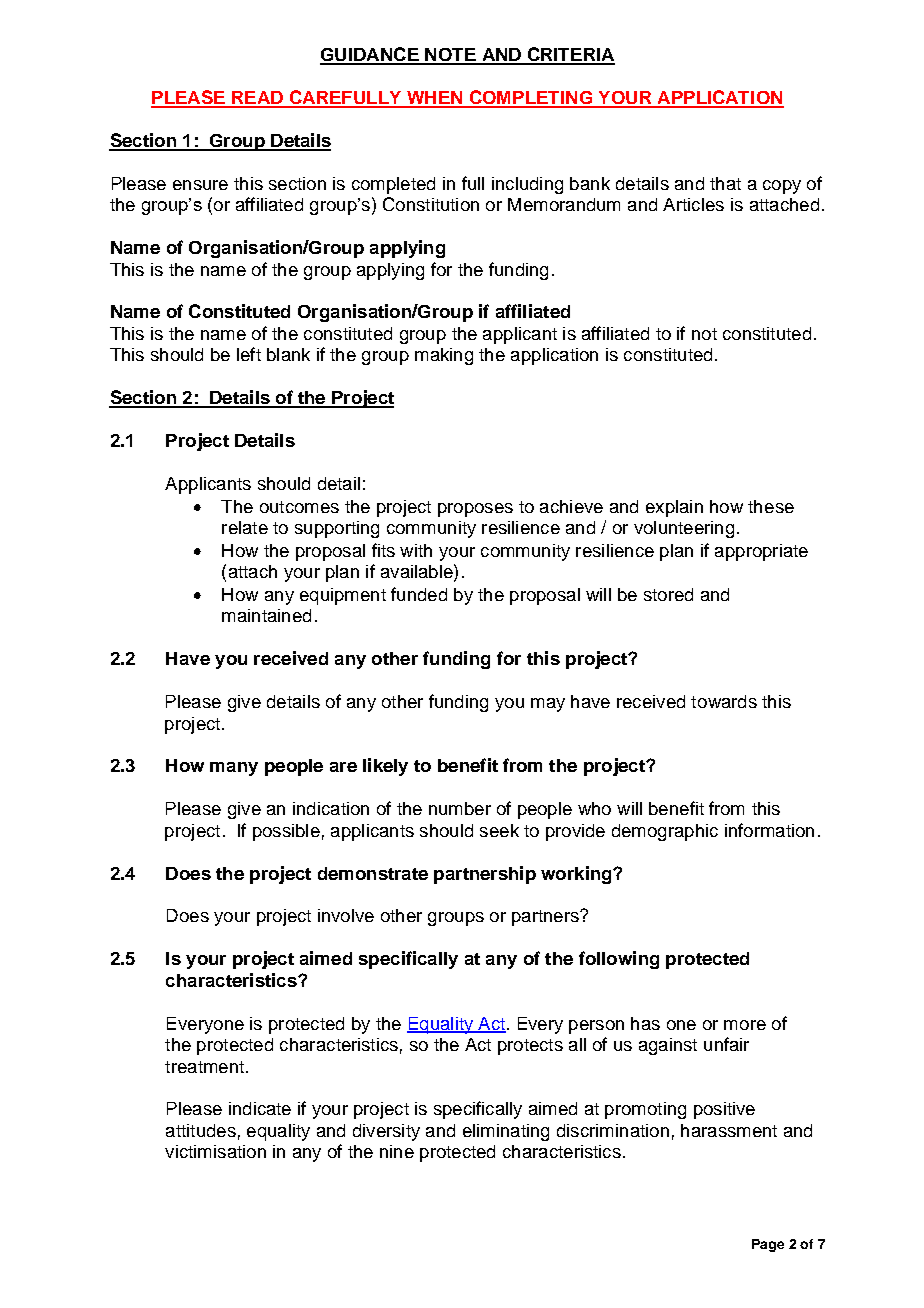 The image size is (924, 1308). Describe the element at coordinates (299, 507) in the document. I see `outcomes` at that location.
